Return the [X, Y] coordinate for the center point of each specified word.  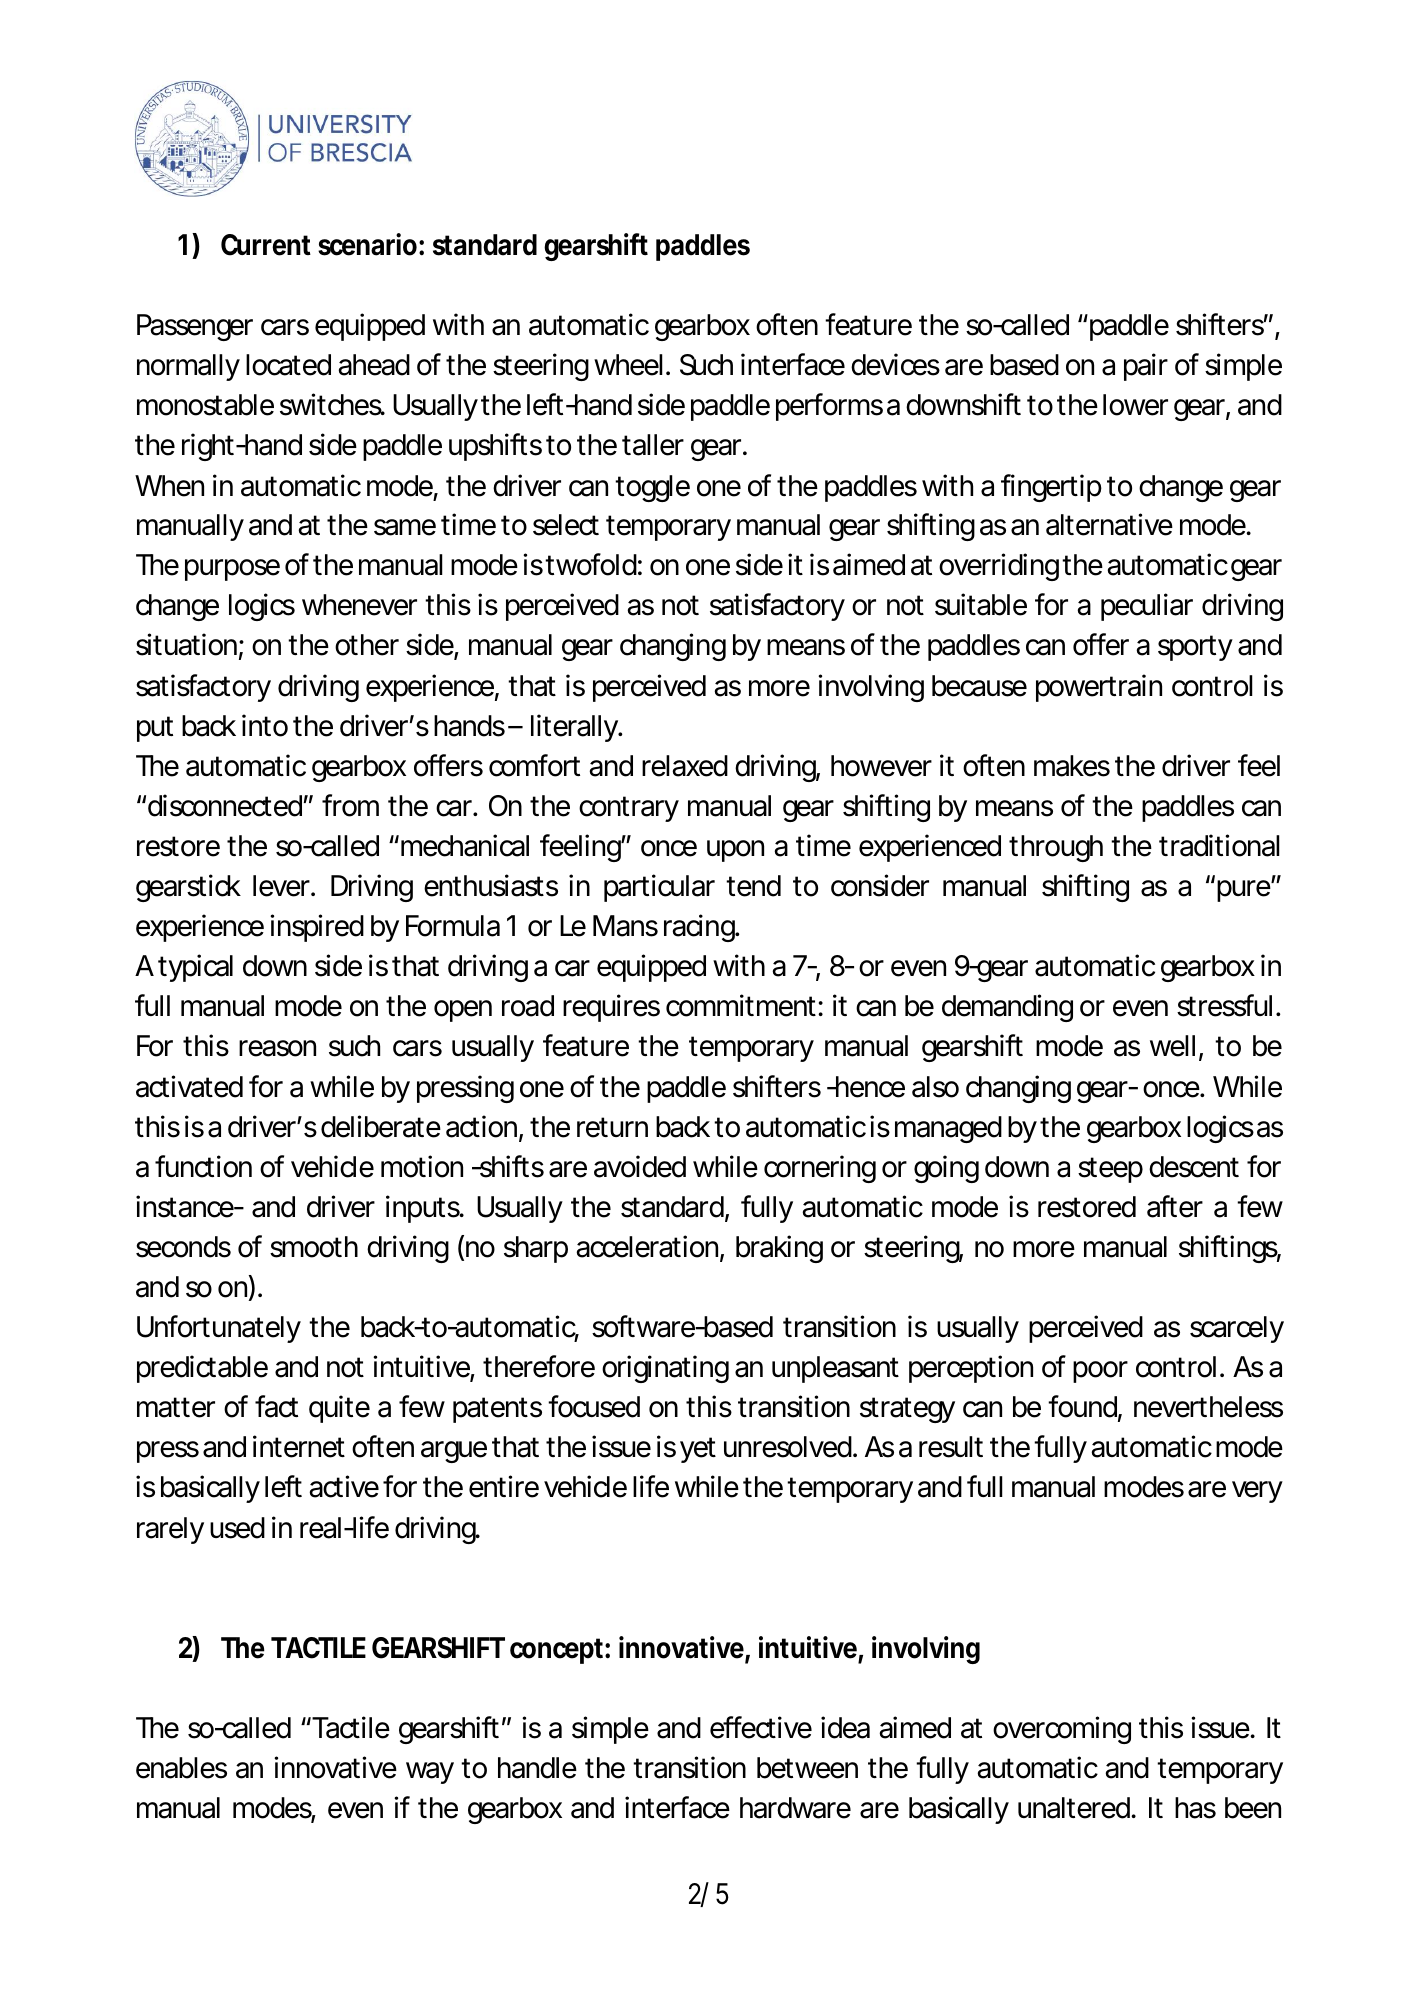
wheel [628, 365]
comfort [534, 765]
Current [266, 245]
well [1172, 1046]
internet [299, 1446]
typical [195, 968]
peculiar [1147, 607]
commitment [741, 1005]
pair [1146, 367]
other [367, 645]
